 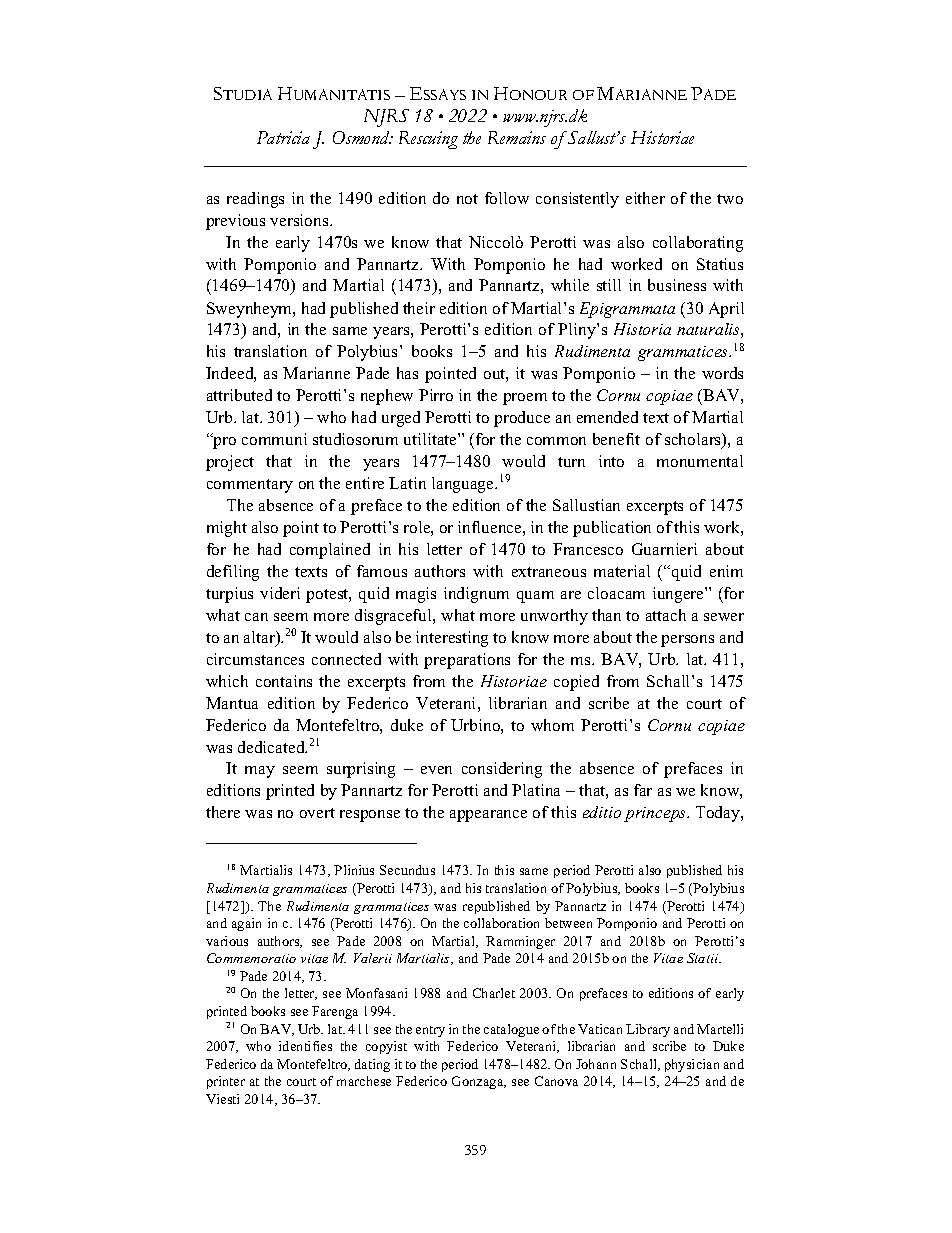 I want to click on overt, so click(x=317, y=813).
